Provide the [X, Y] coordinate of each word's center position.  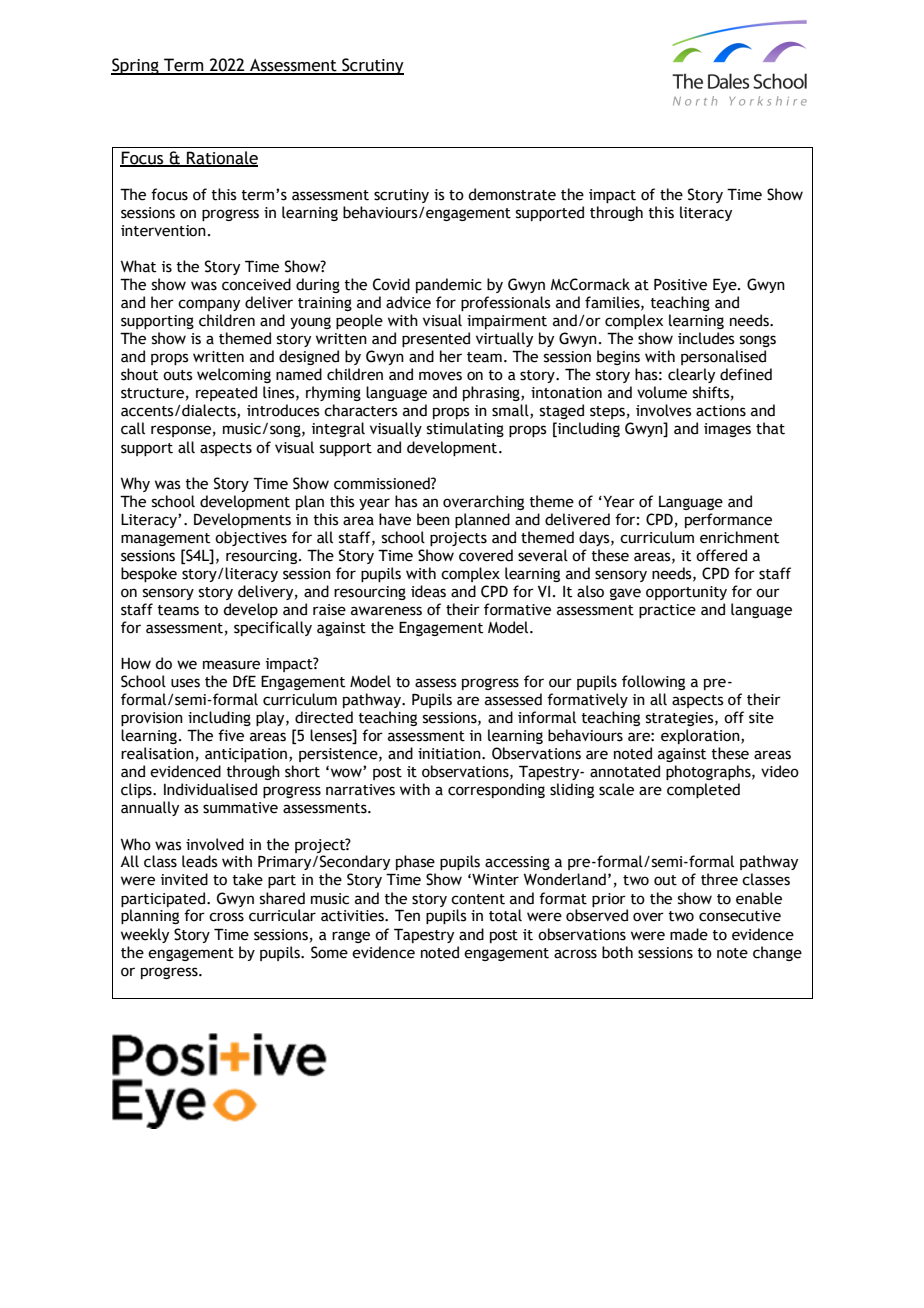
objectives [251, 538]
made [689, 934]
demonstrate [512, 194]
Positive [680, 285]
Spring [136, 66]
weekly [145, 935]
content [478, 899]
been [433, 519]
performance [728, 520]
